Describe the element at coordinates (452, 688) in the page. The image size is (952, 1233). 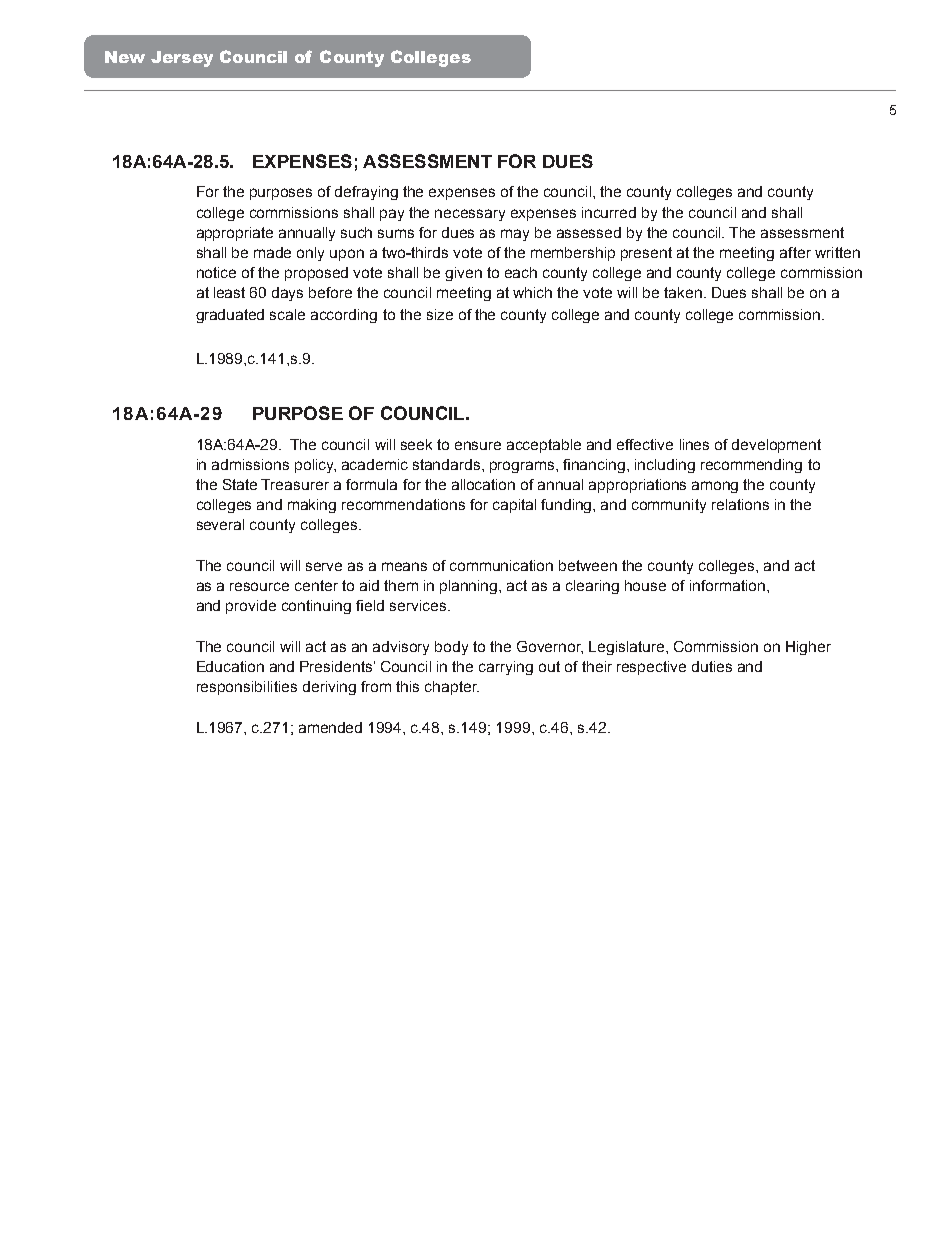
I see `chapter` at that location.
